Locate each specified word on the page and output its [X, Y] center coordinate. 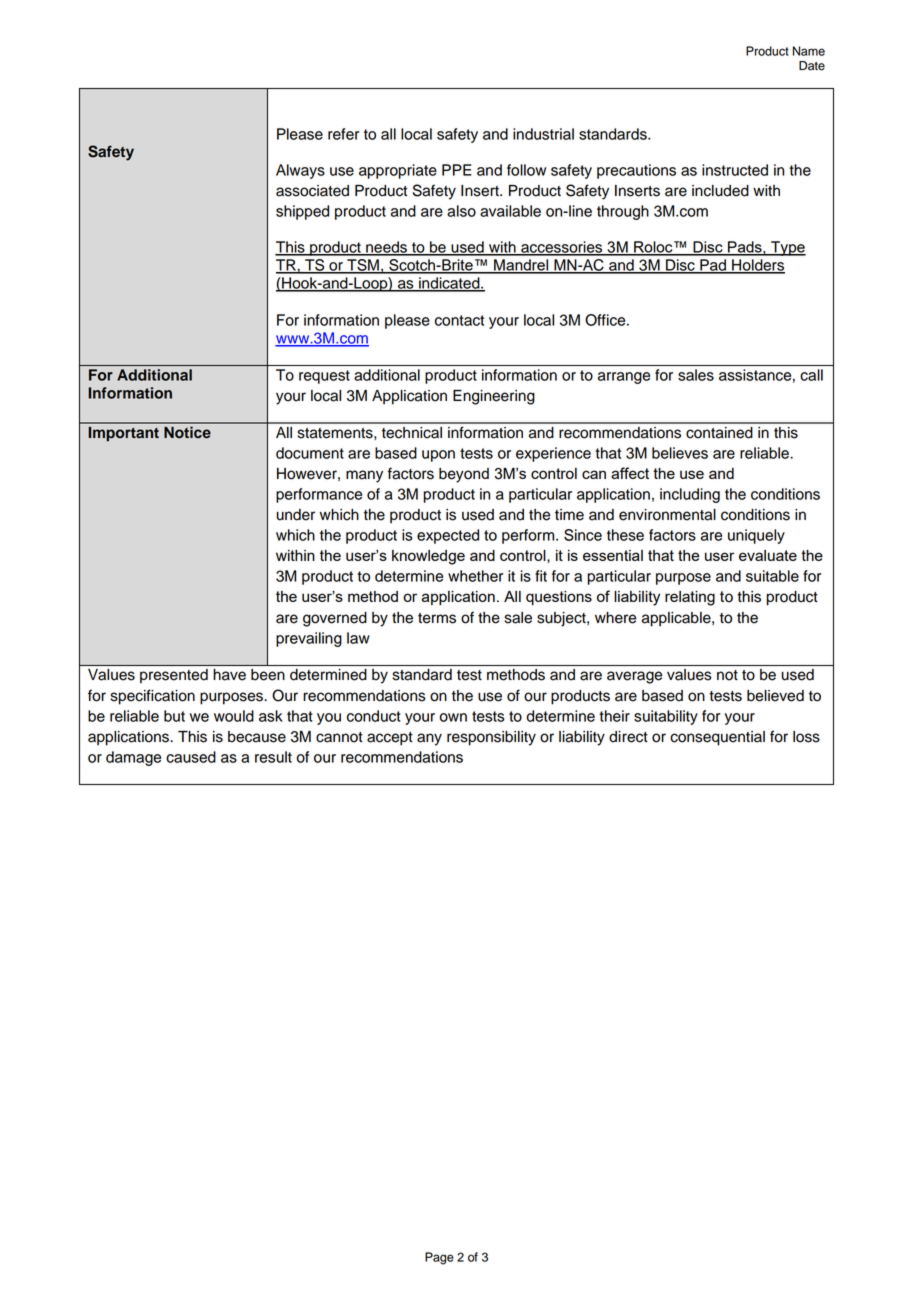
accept [390, 739]
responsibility [491, 738]
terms [437, 618]
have [230, 675]
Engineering [494, 397]
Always [300, 171]
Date [812, 66]
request [324, 377]
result [273, 757]
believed [775, 696]
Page [439, 1258]
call [811, 375]
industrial [543, 134]
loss [806, 737]
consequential [717, 738]
